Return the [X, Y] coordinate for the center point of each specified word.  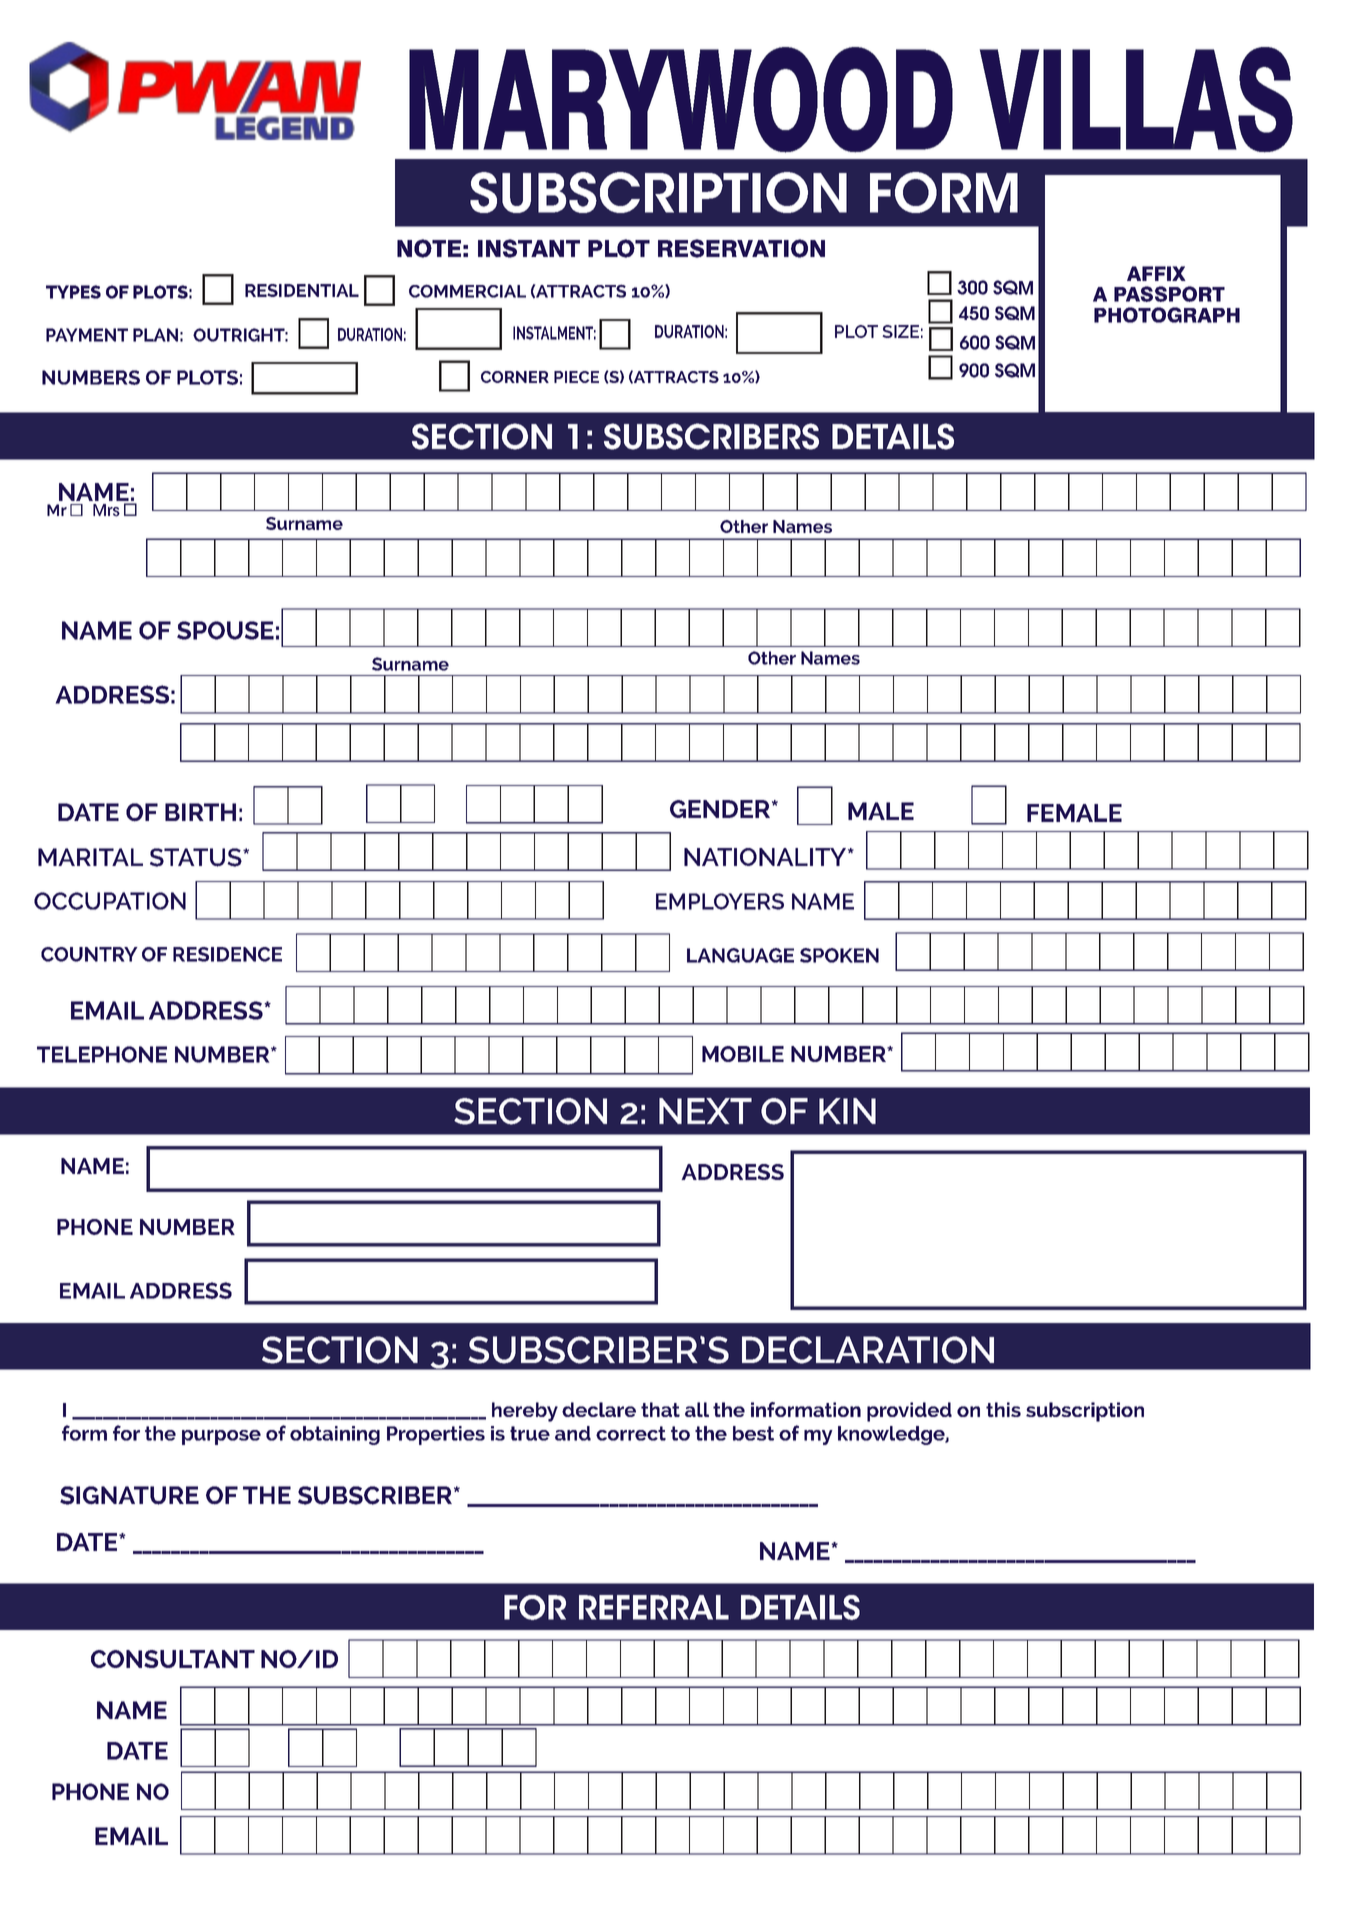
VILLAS [1136, 100]
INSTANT [529, 248]
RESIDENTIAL [302, 290]
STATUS [197, 857]
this [1003, 1409]
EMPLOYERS [720, 901]
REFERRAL [654, 1607]
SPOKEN [839, 955]
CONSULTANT [173, 1659]
